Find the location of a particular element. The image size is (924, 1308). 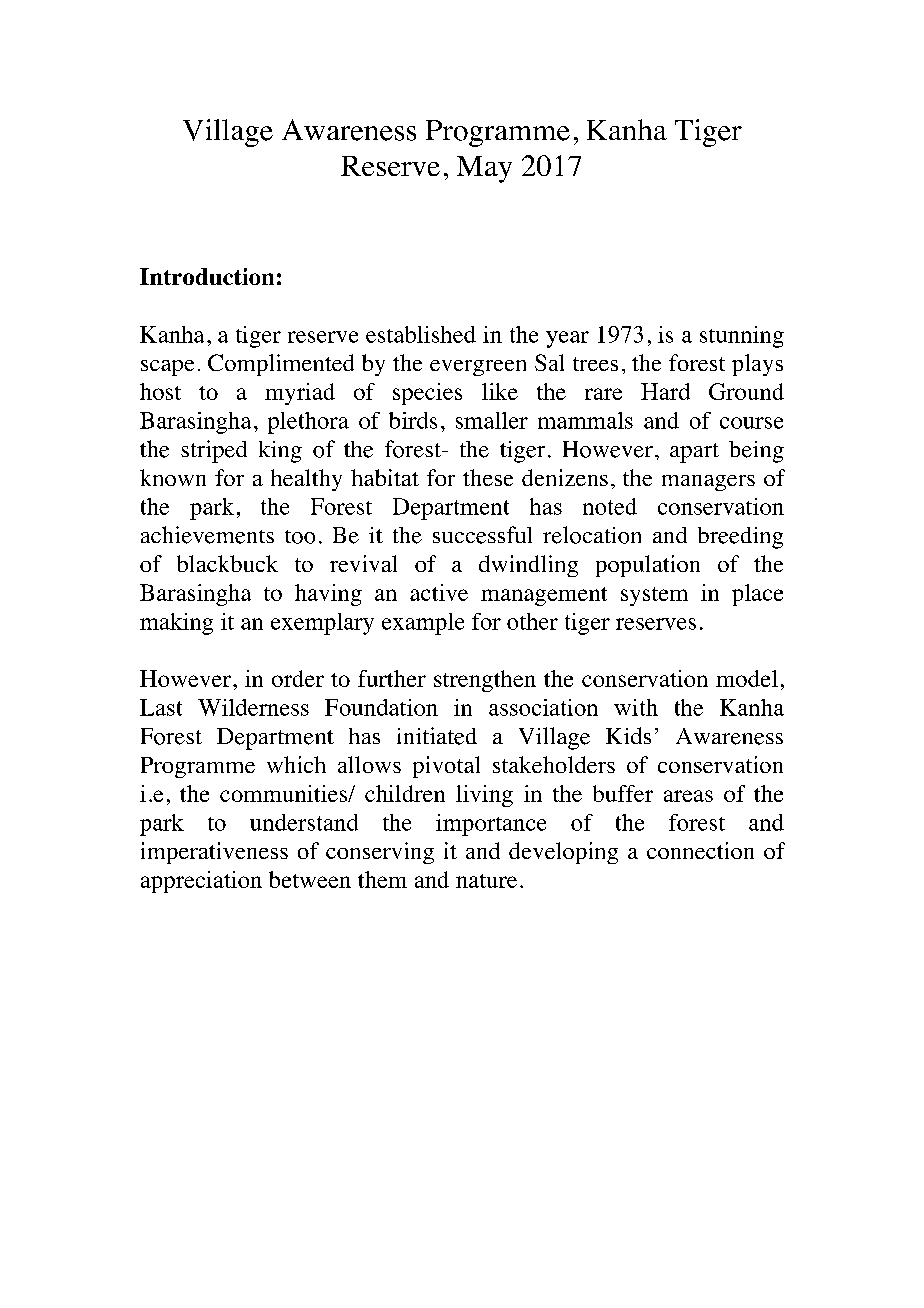

stunning is located at coordinates (742, 337).
